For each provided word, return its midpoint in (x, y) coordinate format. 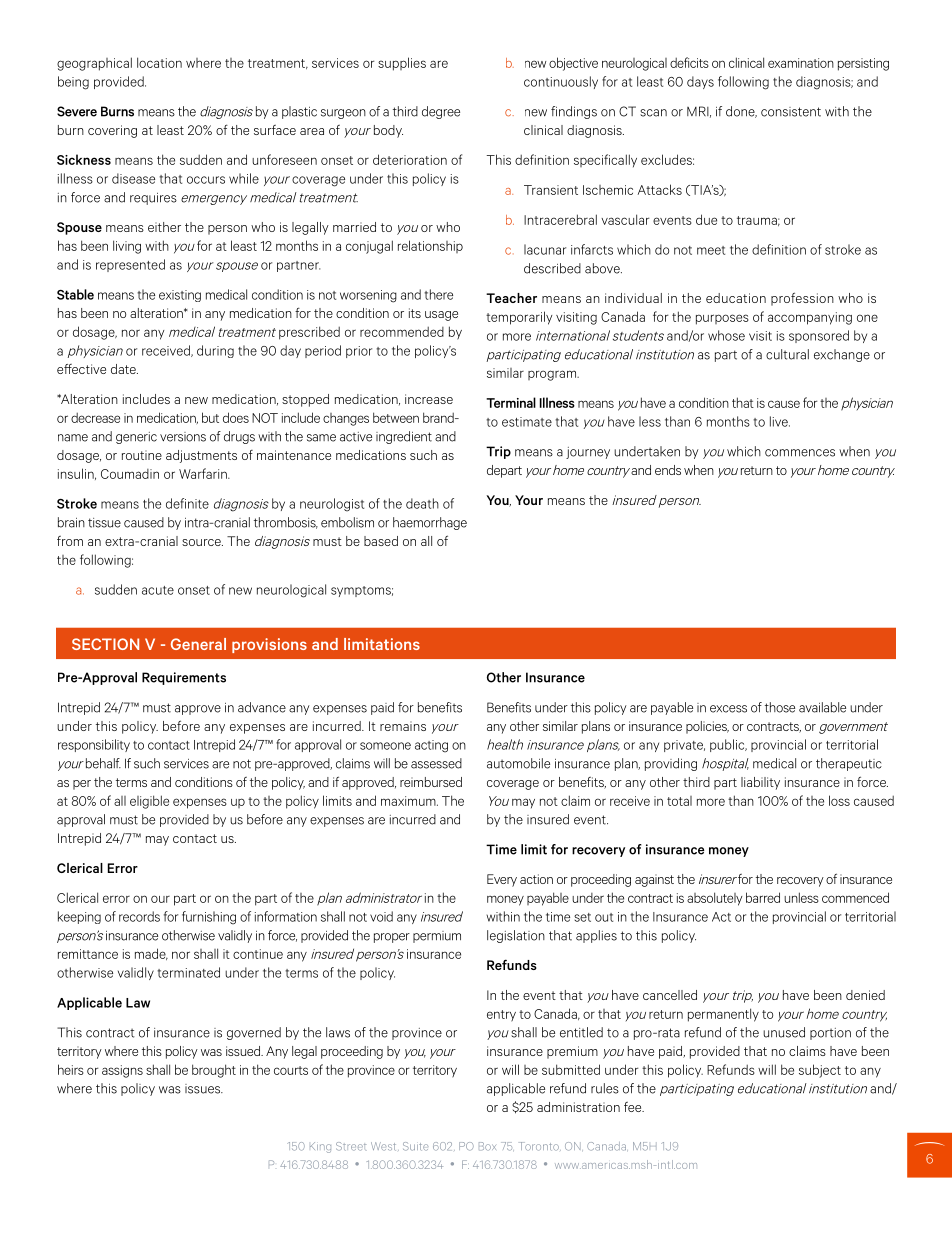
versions (183, 437)
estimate (527, 422)
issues (204, 1089)
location (159, 62)
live (780, 421)
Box (487, 1146)
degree (441, 112)
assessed (436, 763)
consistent (791, 112)
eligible (149, 802)
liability (760, 783)
